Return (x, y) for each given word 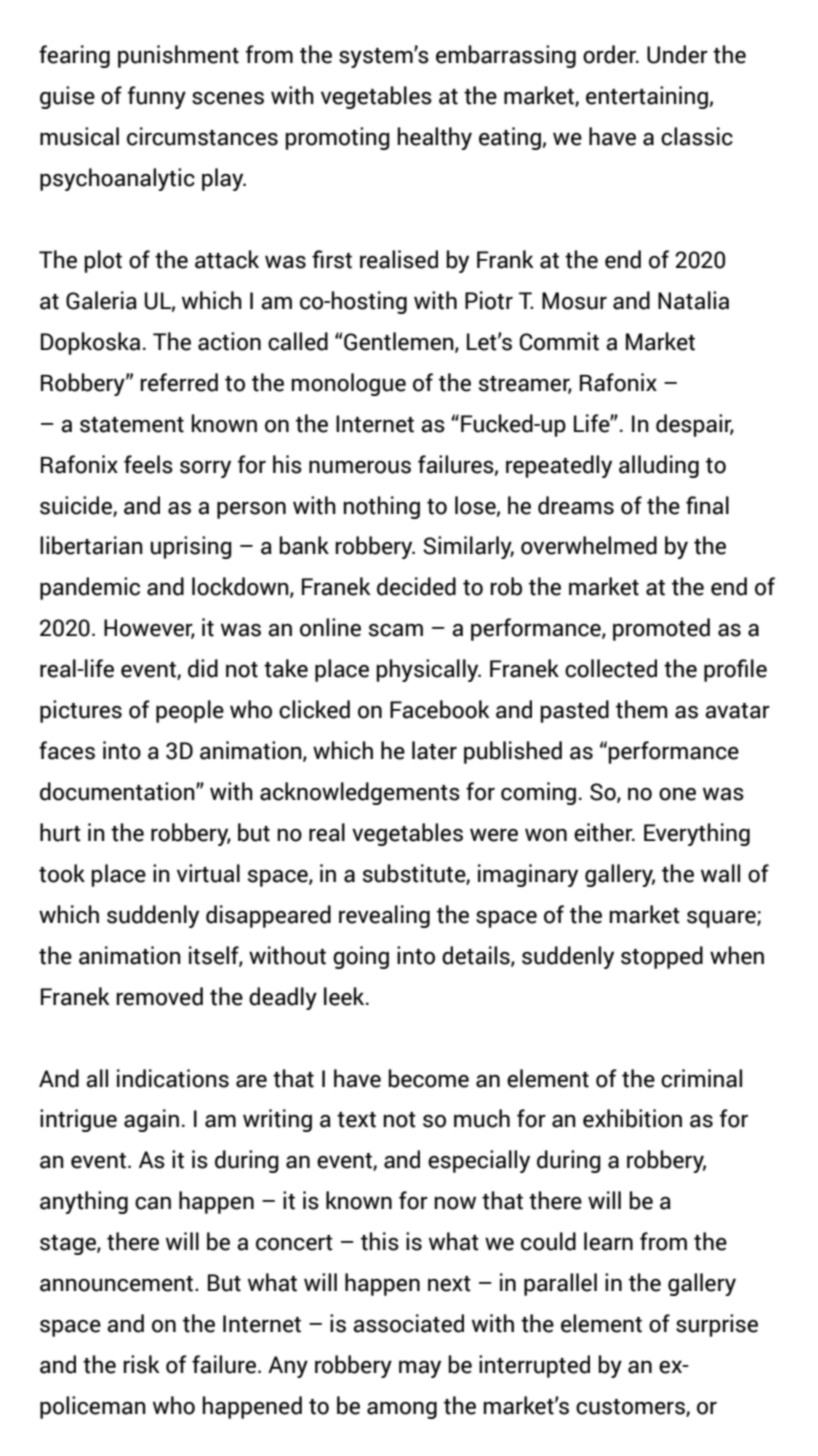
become (428, 1078)
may (420, 1369)
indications (173, 1078)
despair (695, 425)
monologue (348, 384)
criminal (701, 1078)
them (642, 709)
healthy (434, 138)
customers (631, 1408)
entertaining (647, 97)
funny (157, 97)
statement (132, 425)
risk (141, 1364)
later (434, 750)
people (190, 711)
